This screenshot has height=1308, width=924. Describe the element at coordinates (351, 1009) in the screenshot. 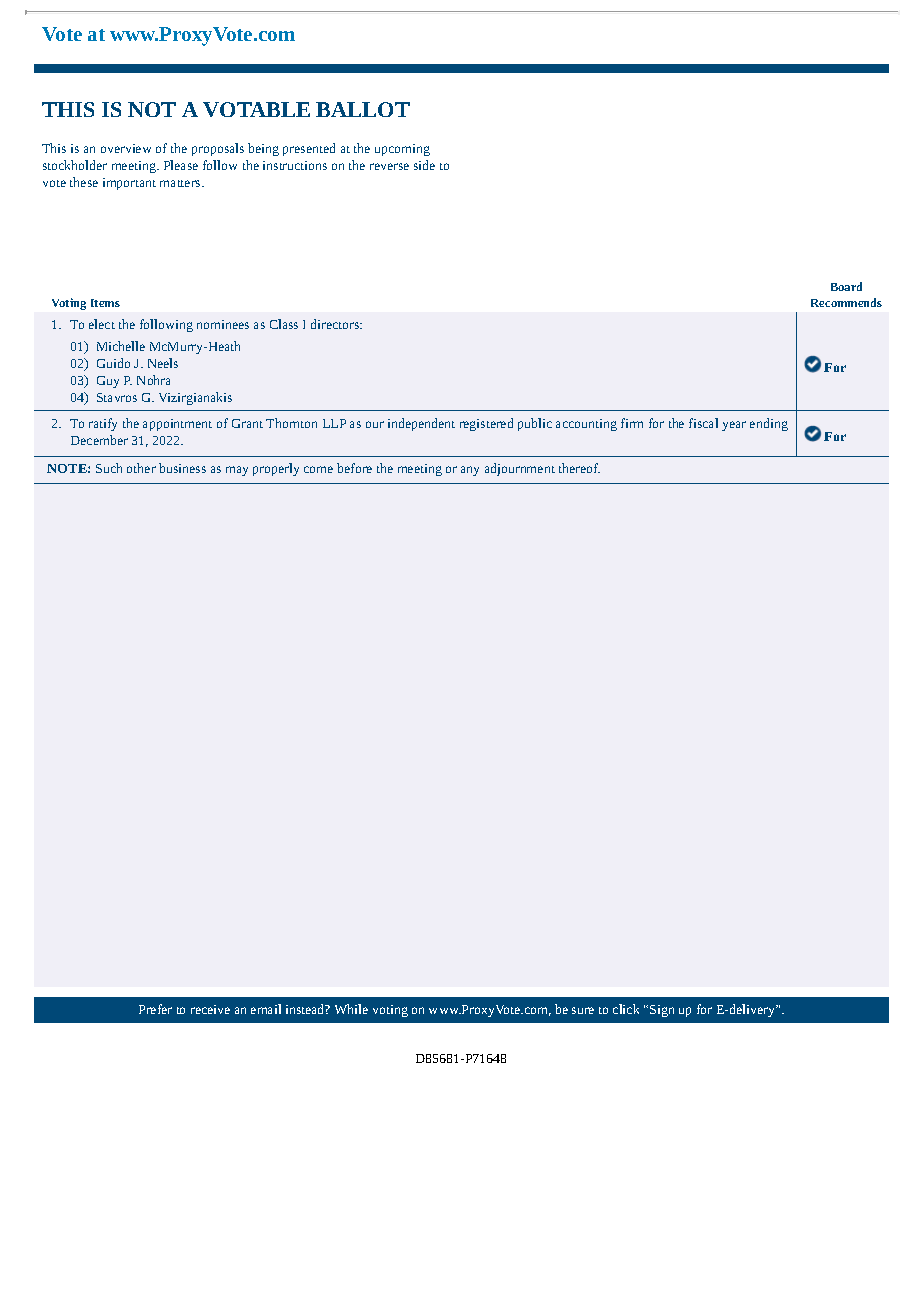

I see `While` at that location.
